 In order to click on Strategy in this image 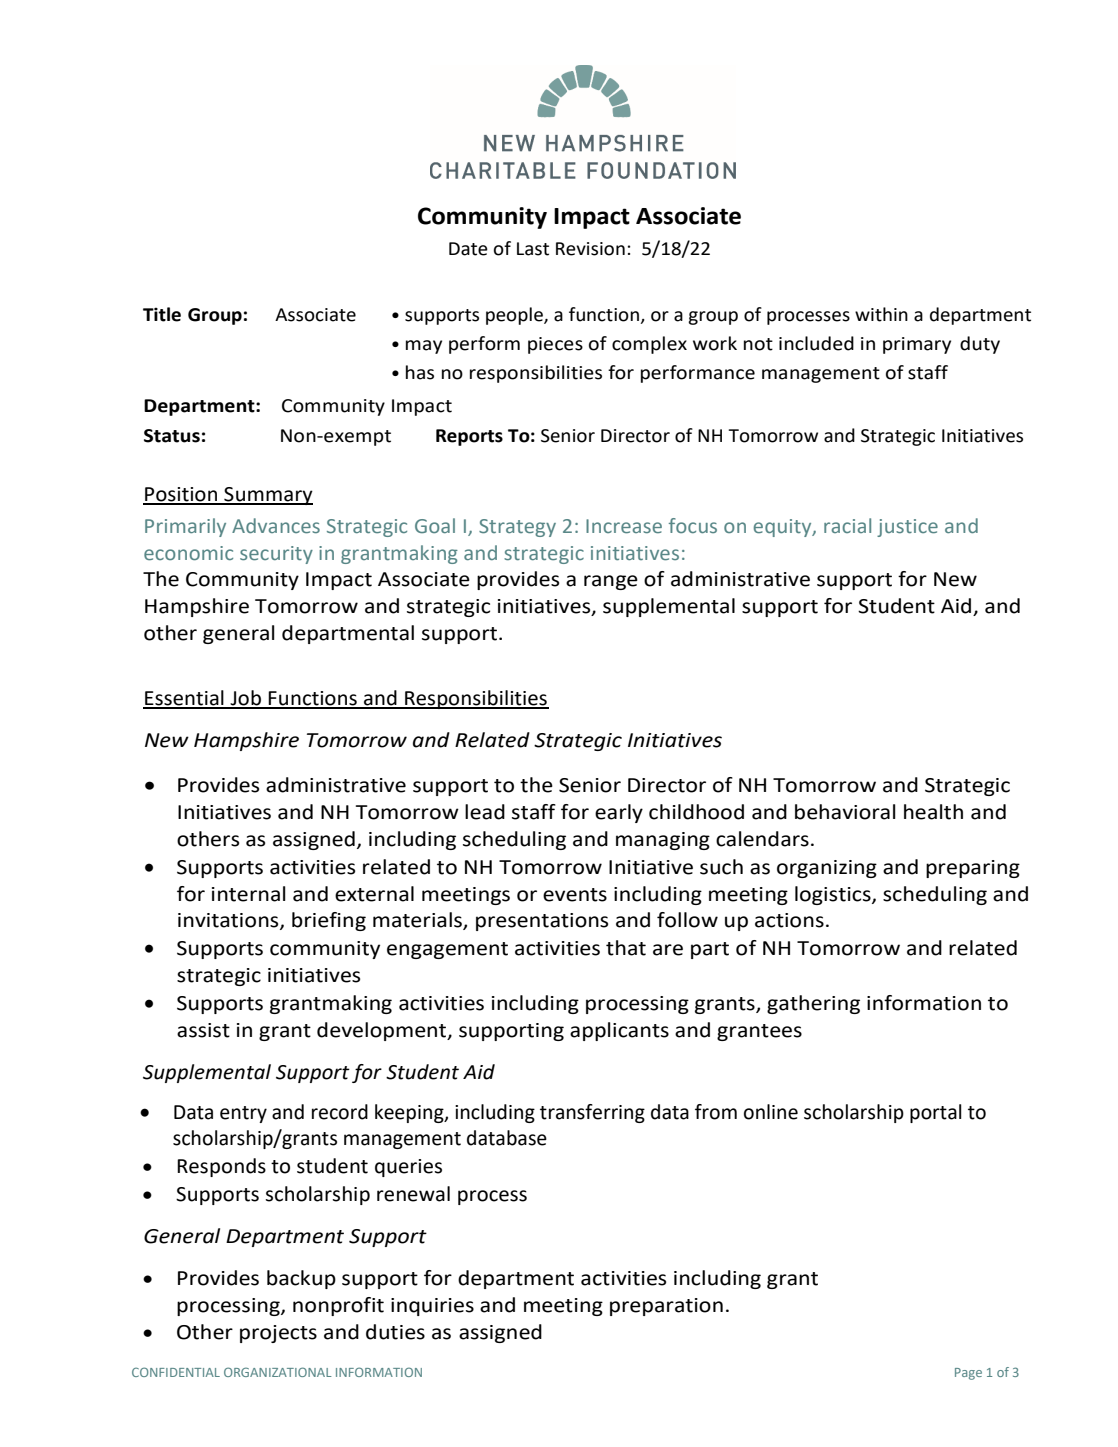, I will do `click(517, 528)`.
